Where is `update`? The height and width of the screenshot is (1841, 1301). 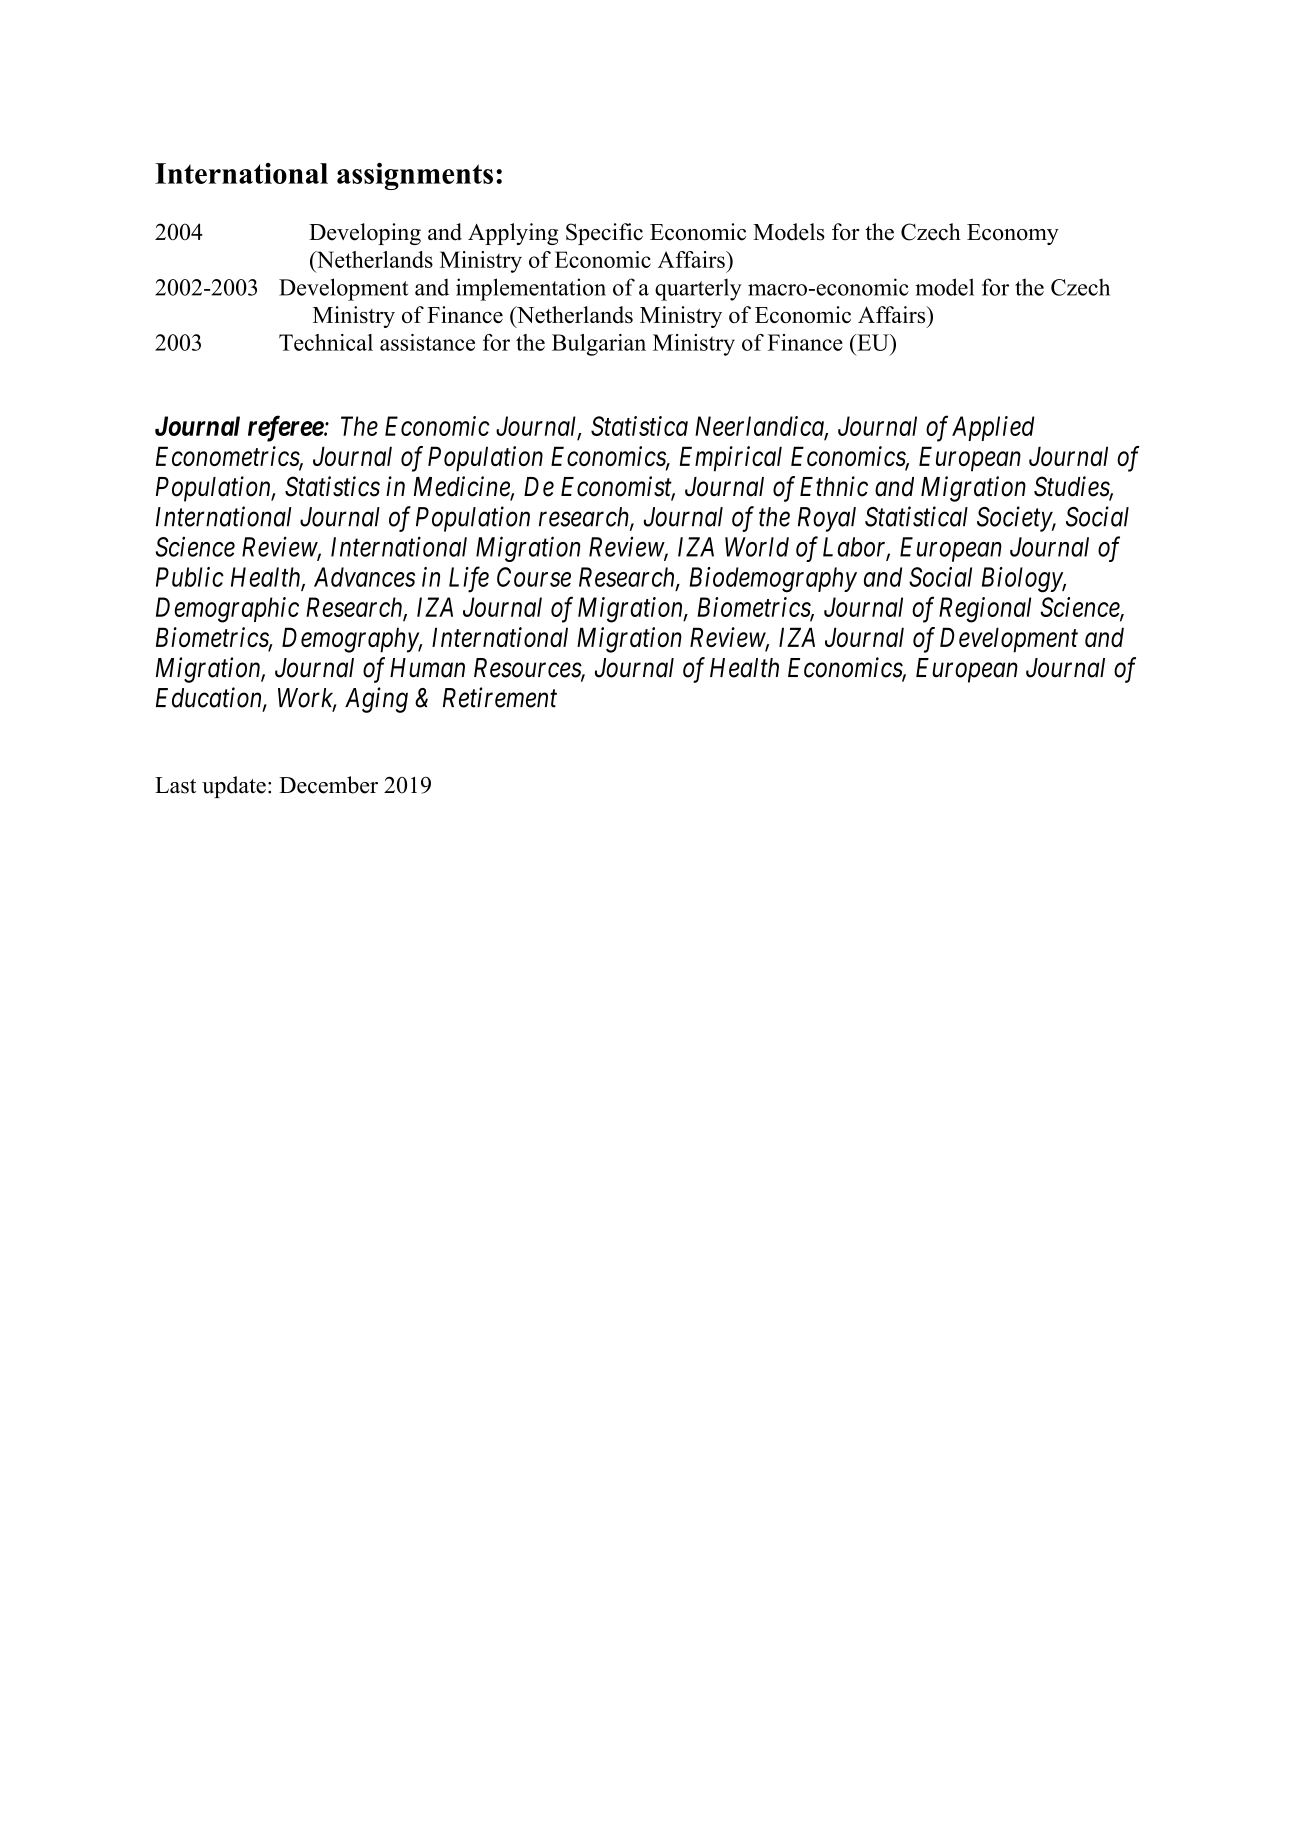
update is located at coordinates (234, 787).
